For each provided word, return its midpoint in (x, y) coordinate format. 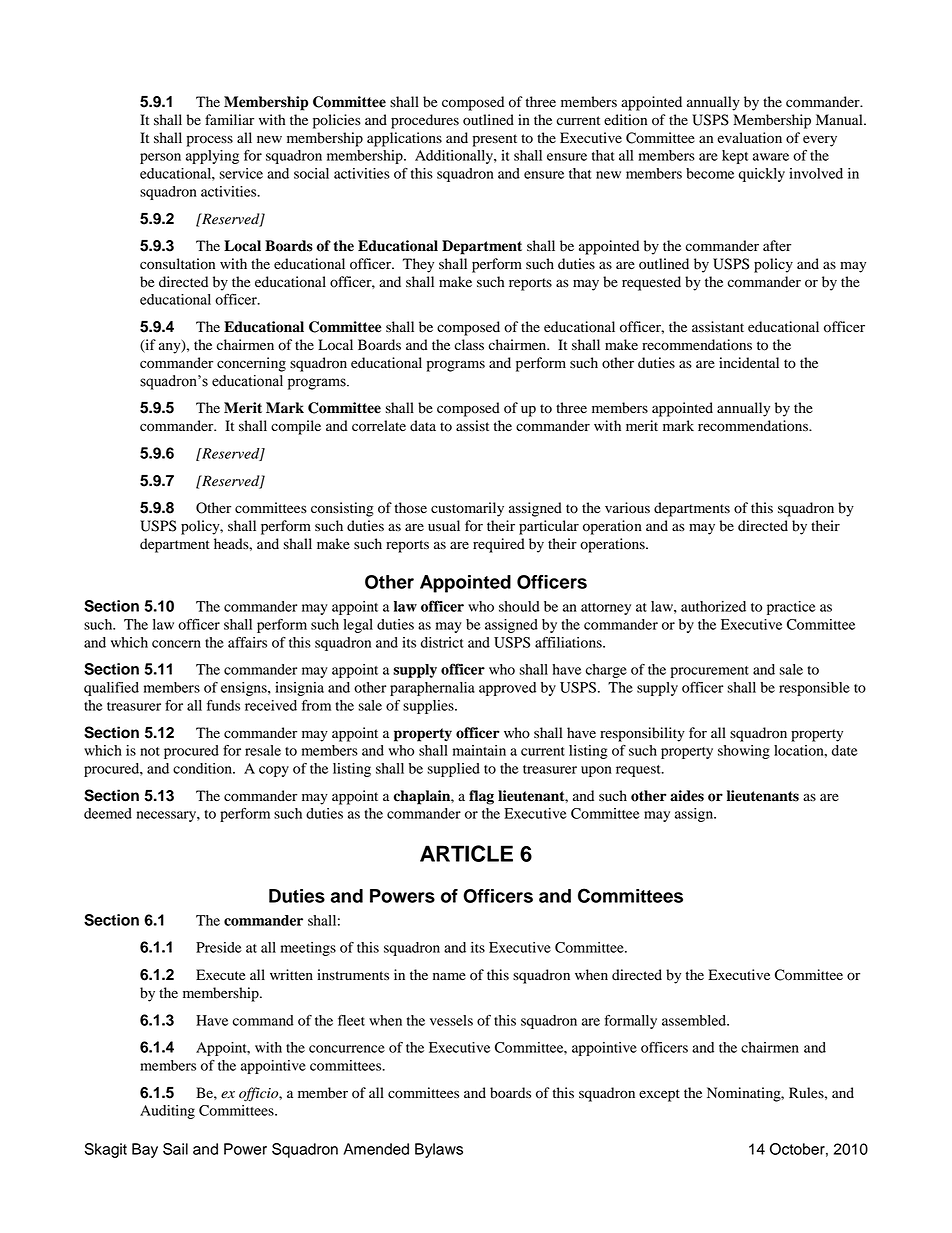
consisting (342, 509)
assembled (695, 1020)
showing (744, 752)
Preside (219, 947)
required (499, 545)
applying (212, 157)
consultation (177, 264)
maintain (479, 750)
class (469, 344)
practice (791, 608)
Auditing (167, 1112)
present (495, 140)
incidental (749, 363)
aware (771, 157)
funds (223, 705)
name (449, 976)
